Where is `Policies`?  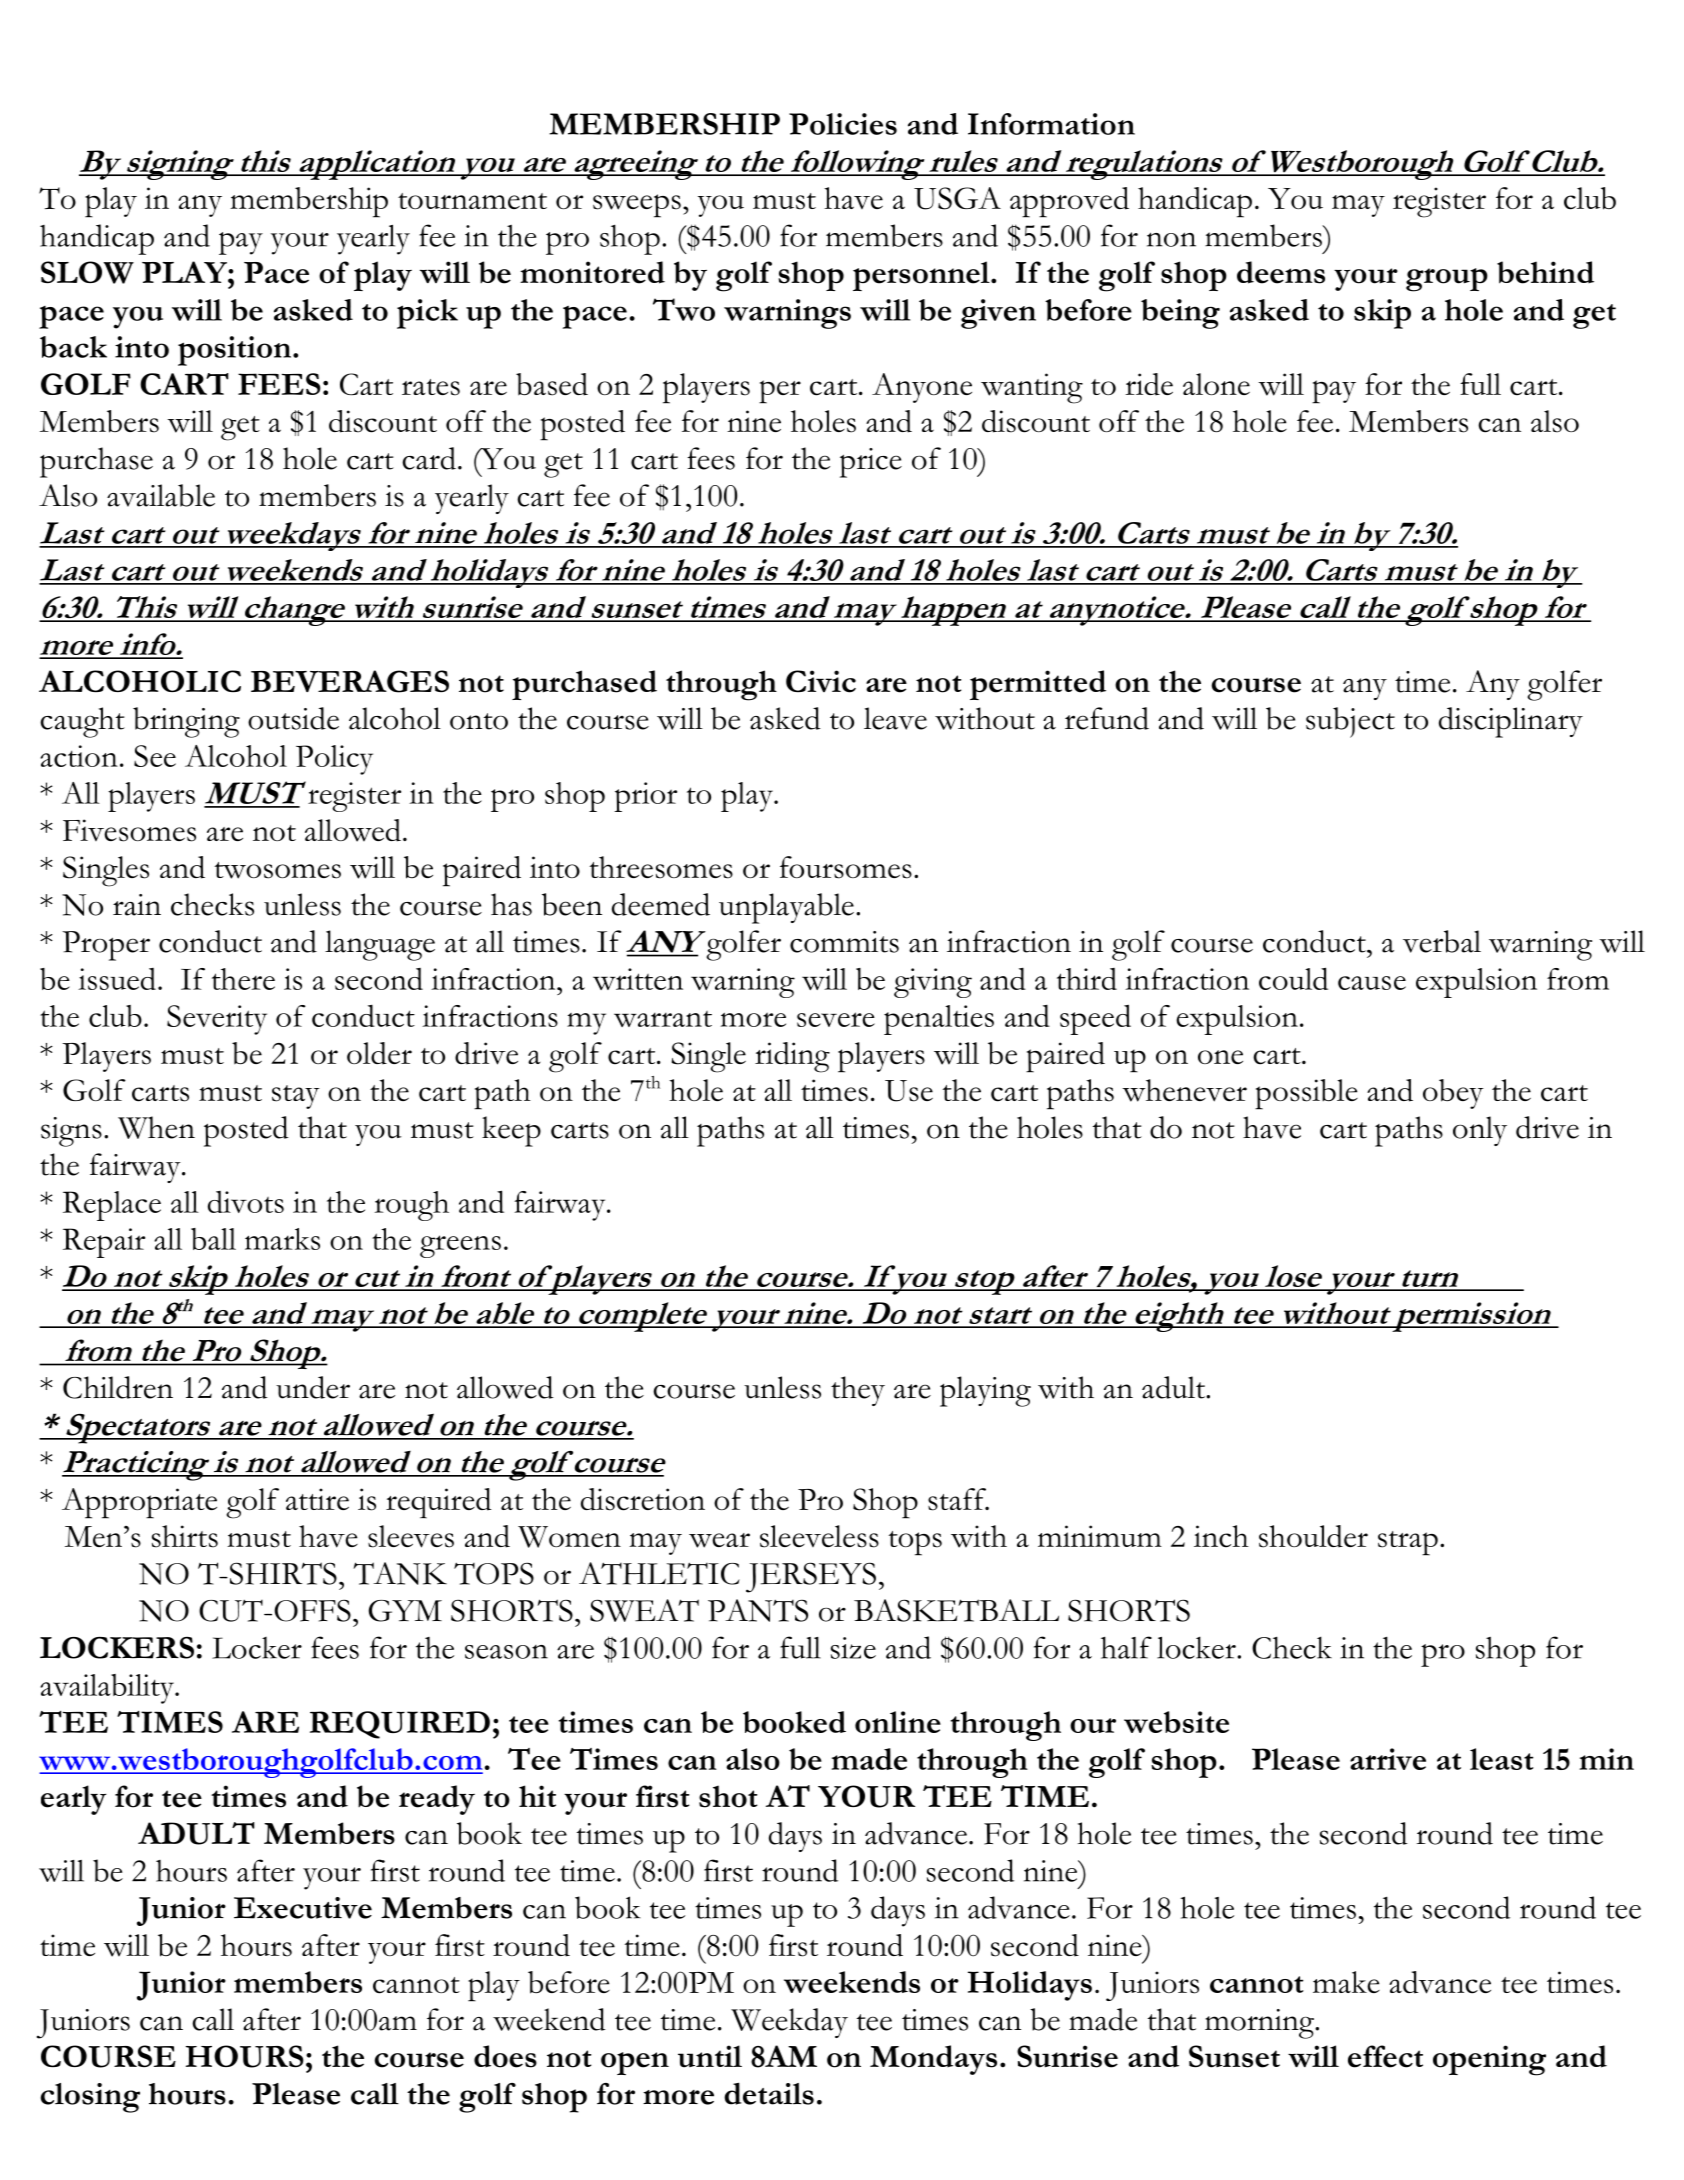 Policies is located at coordinates (843, 124).
